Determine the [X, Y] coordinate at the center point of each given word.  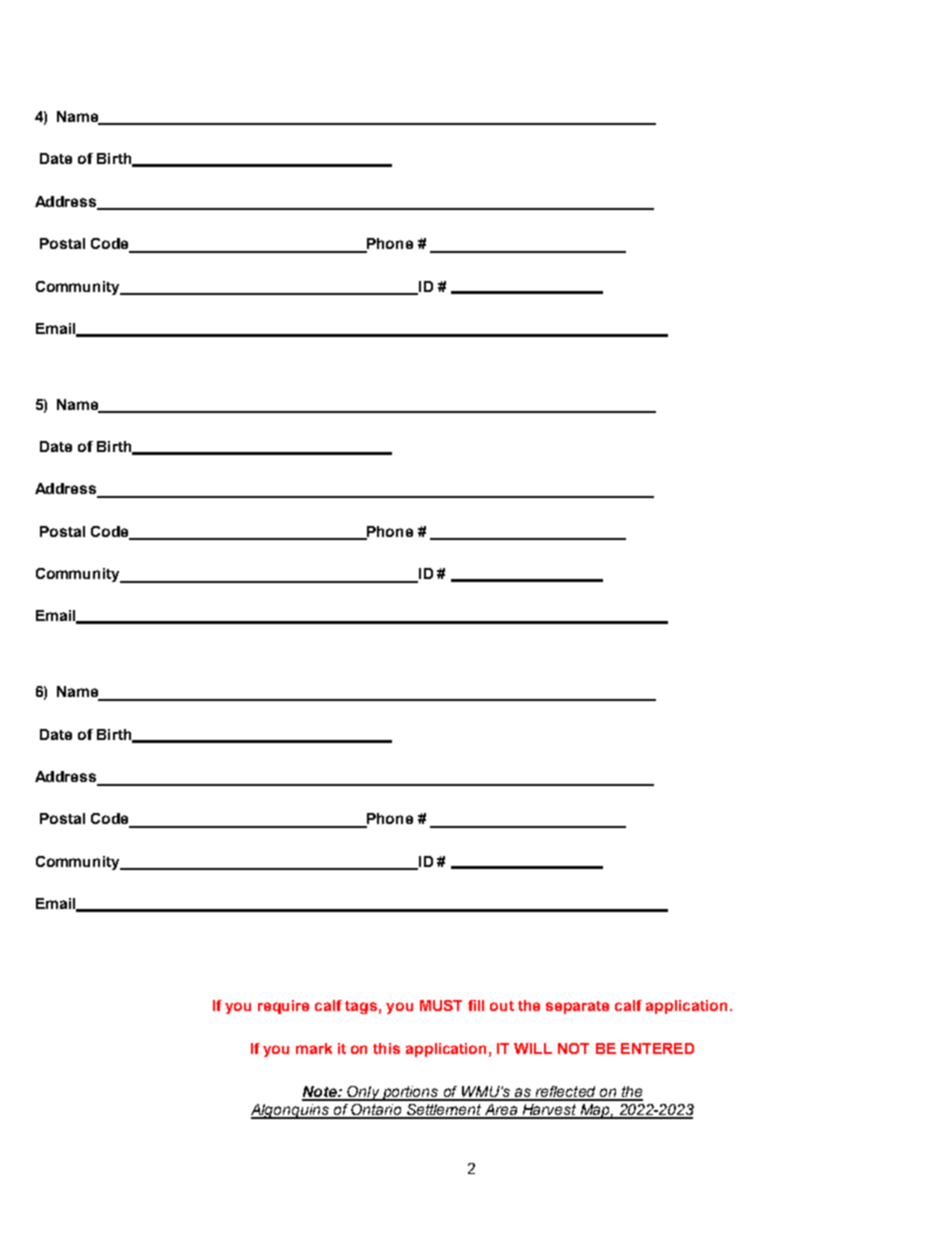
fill [476, 1005]
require [283, 1007]
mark [314, 1048]
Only [363, 1093]
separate [577, 1007]
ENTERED [657, 1048]
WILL [533, 1048]
